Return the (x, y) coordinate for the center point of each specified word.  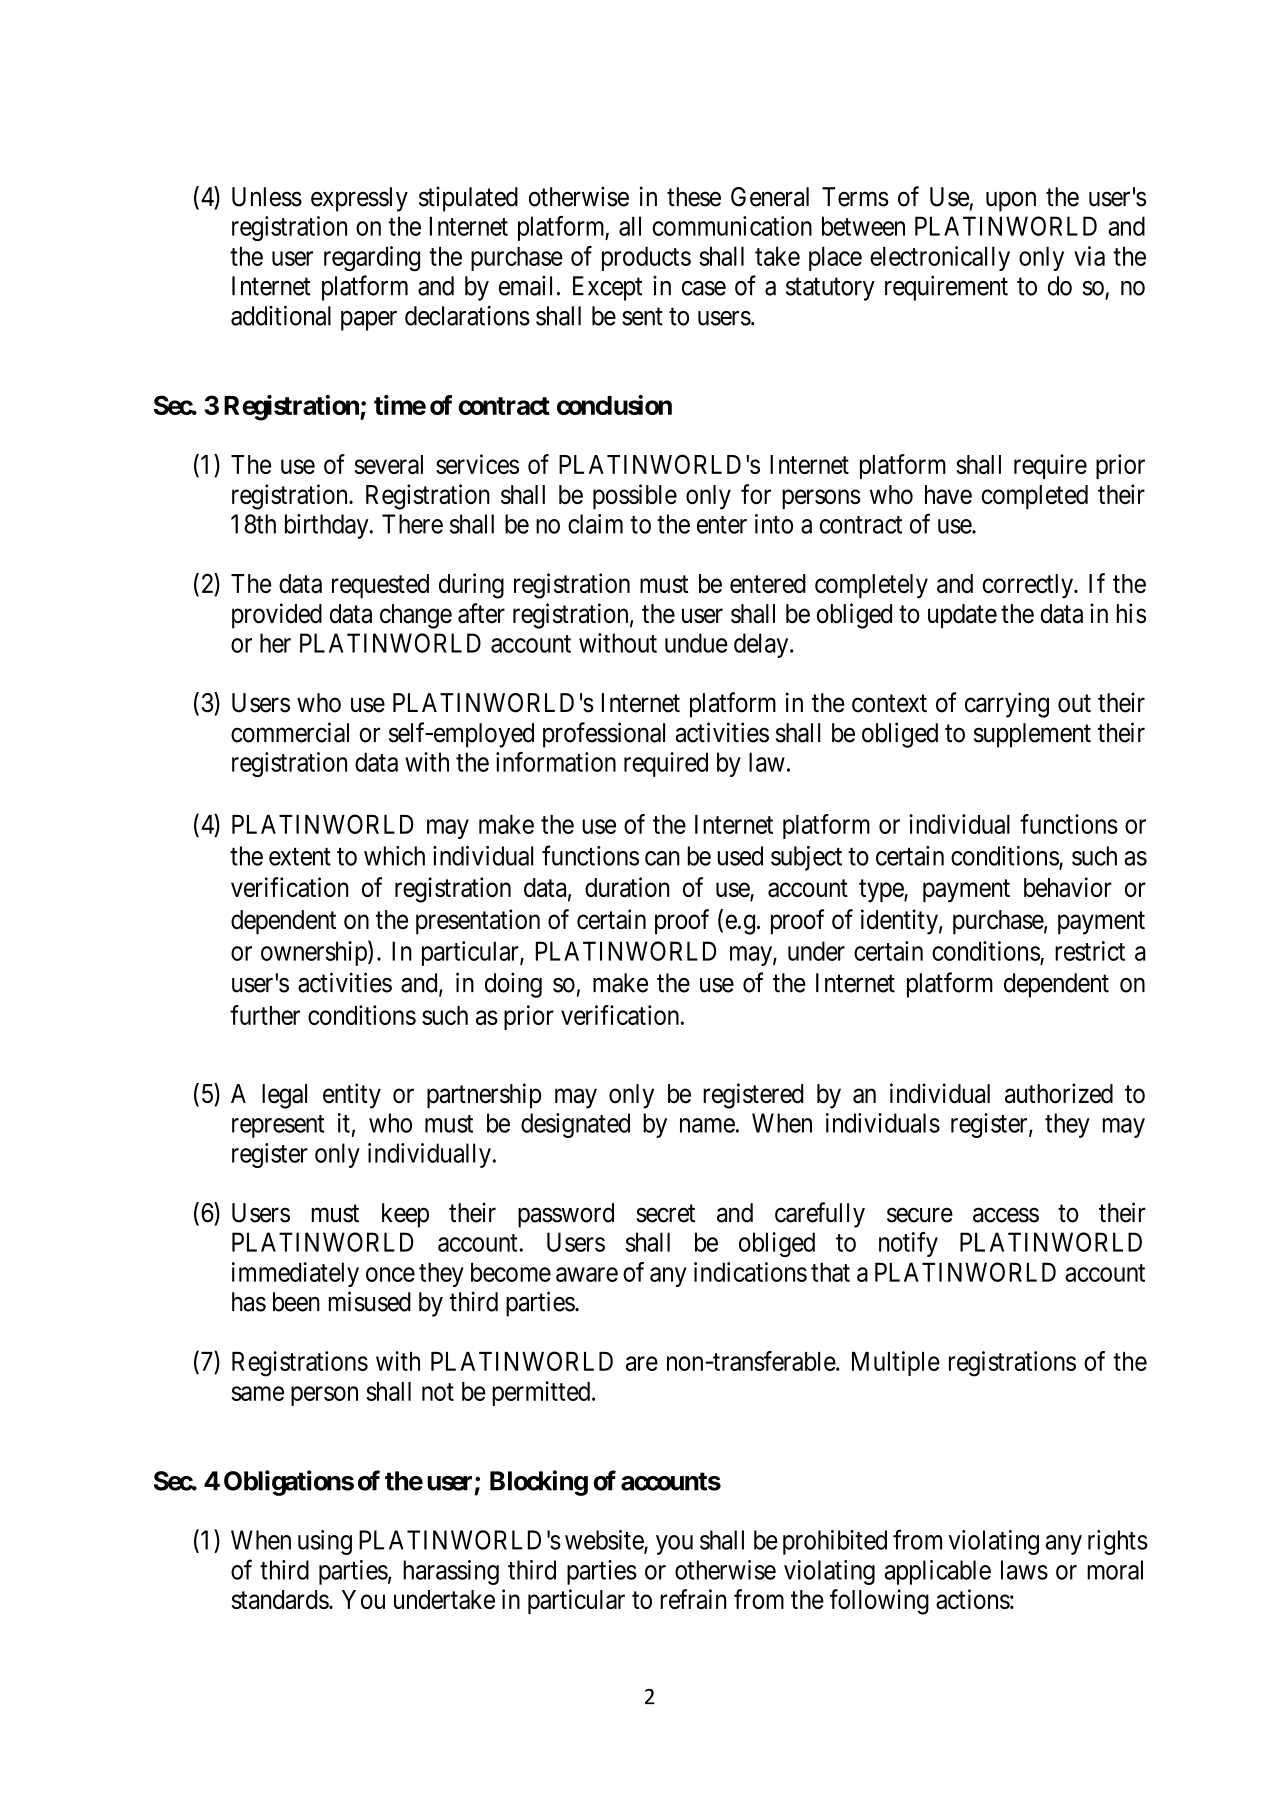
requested (380, 586)
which (394, 856)
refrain (693, 1599)
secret (666, 1214)
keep (405, 1215)
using (325, 1542)
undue (696, 643)
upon (1011, 202)
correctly (1029, 586)
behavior (1068, 887)
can (662, 858)
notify (908, 1244)
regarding (372, 259)
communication (732, 226)
